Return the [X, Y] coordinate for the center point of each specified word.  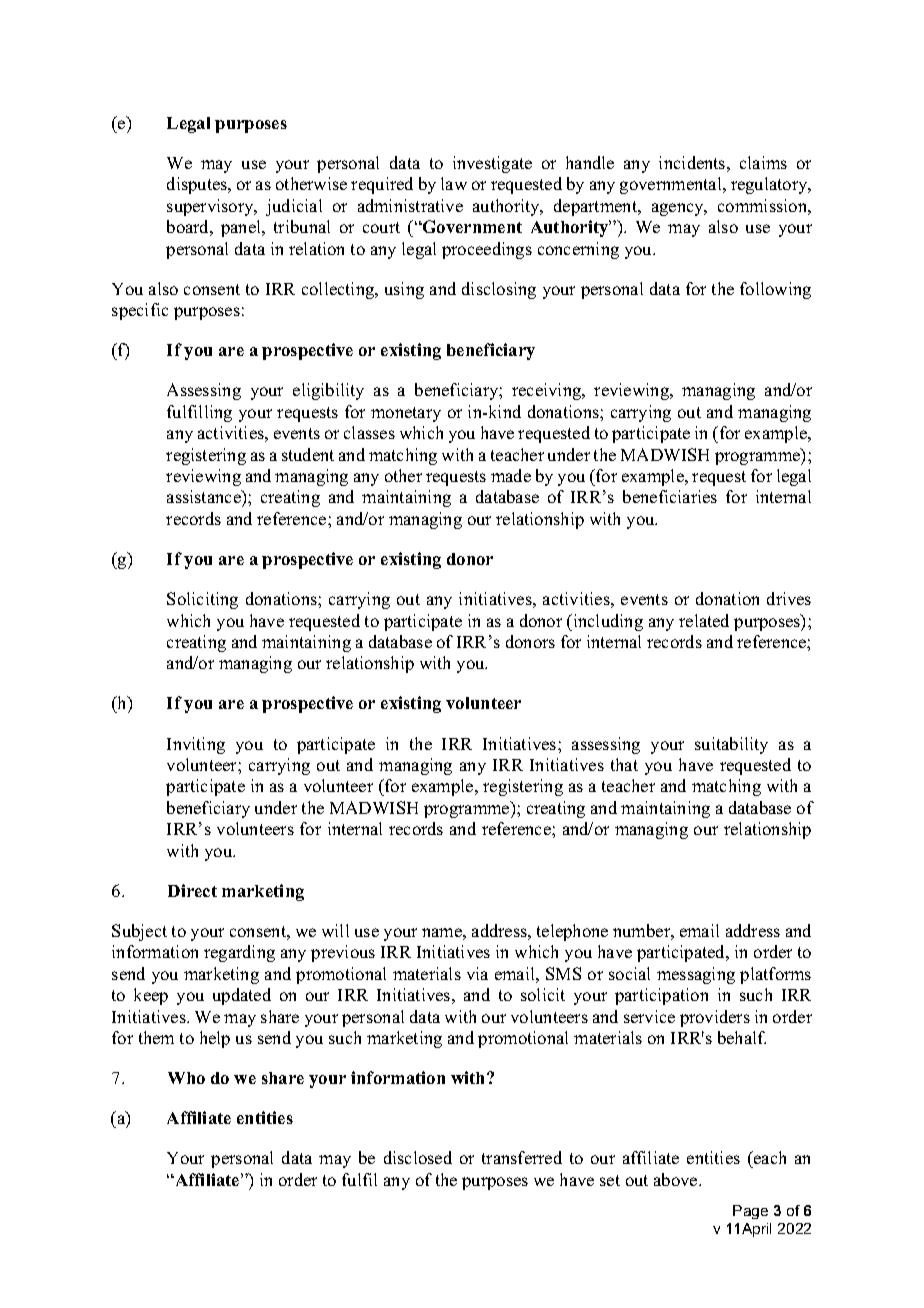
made [511, 475]
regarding [239, 953]
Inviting [196, 745]
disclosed [418, 1157]
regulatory [770, 185]
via [477, 973]
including [607, 622]
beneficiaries [670, 496]
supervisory [211, 207]
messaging [696, 975]
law [454, 183]
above [677, 1179]
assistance [205, 498]
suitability [731, 745]
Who [186, 1078]
